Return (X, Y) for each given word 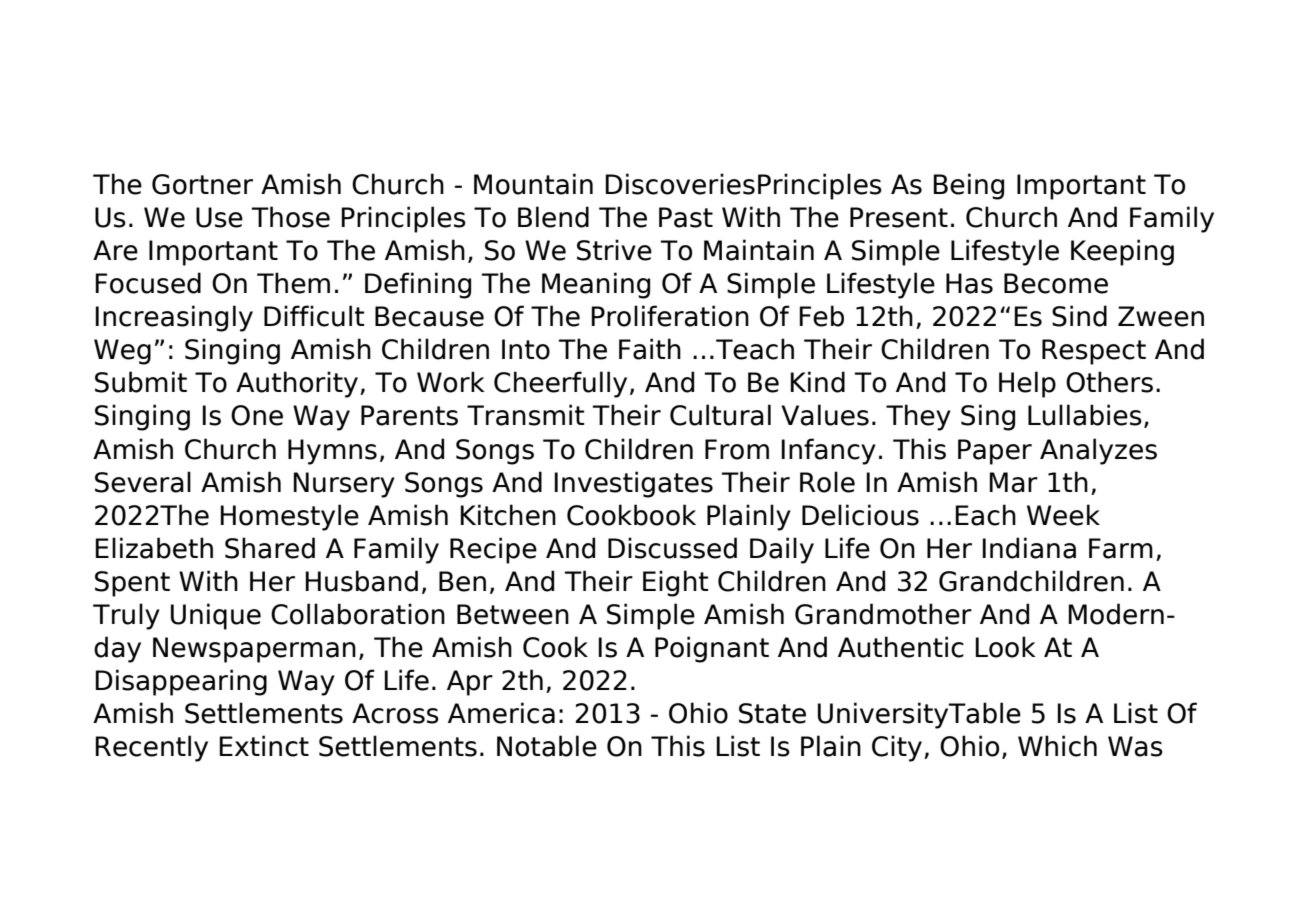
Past (686, 217)
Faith (650, 349)
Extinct (264, 746)
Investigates (633, 484)
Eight (676, 583)
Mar (1013, 482)
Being (968, 186)
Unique (216, 616)
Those (290, 217)
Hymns (332, 452)
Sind (1079, 316)
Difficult (314, 316)
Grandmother (883, 614)
